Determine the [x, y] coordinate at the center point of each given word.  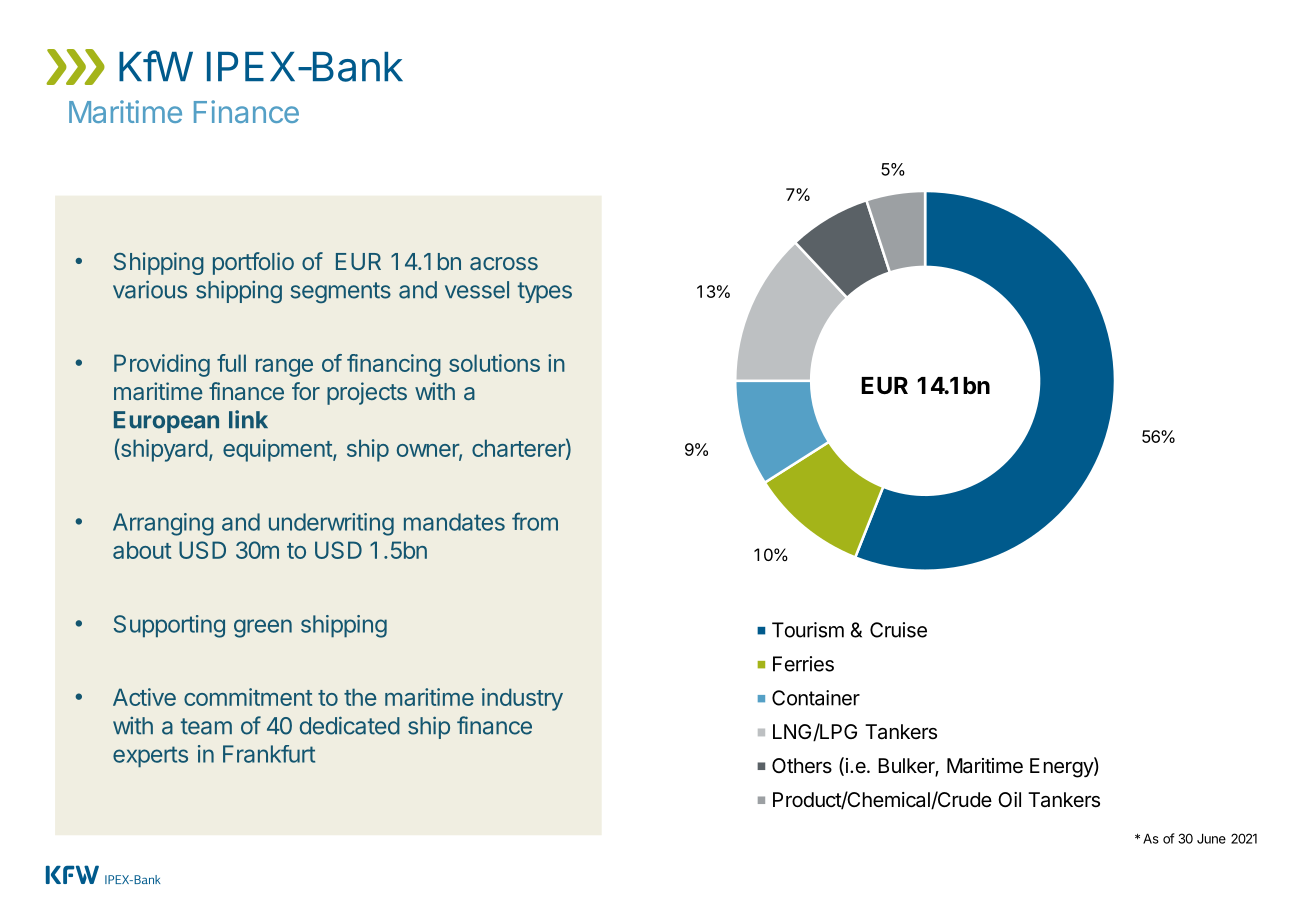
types [545, 292]
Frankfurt [269, 754]
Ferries [803, 664]
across [504, 263]
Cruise [898, 630]
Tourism [808, 630]
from [535, 521]
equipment [278, 450]
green [263, 628]
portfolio [253, 263]
